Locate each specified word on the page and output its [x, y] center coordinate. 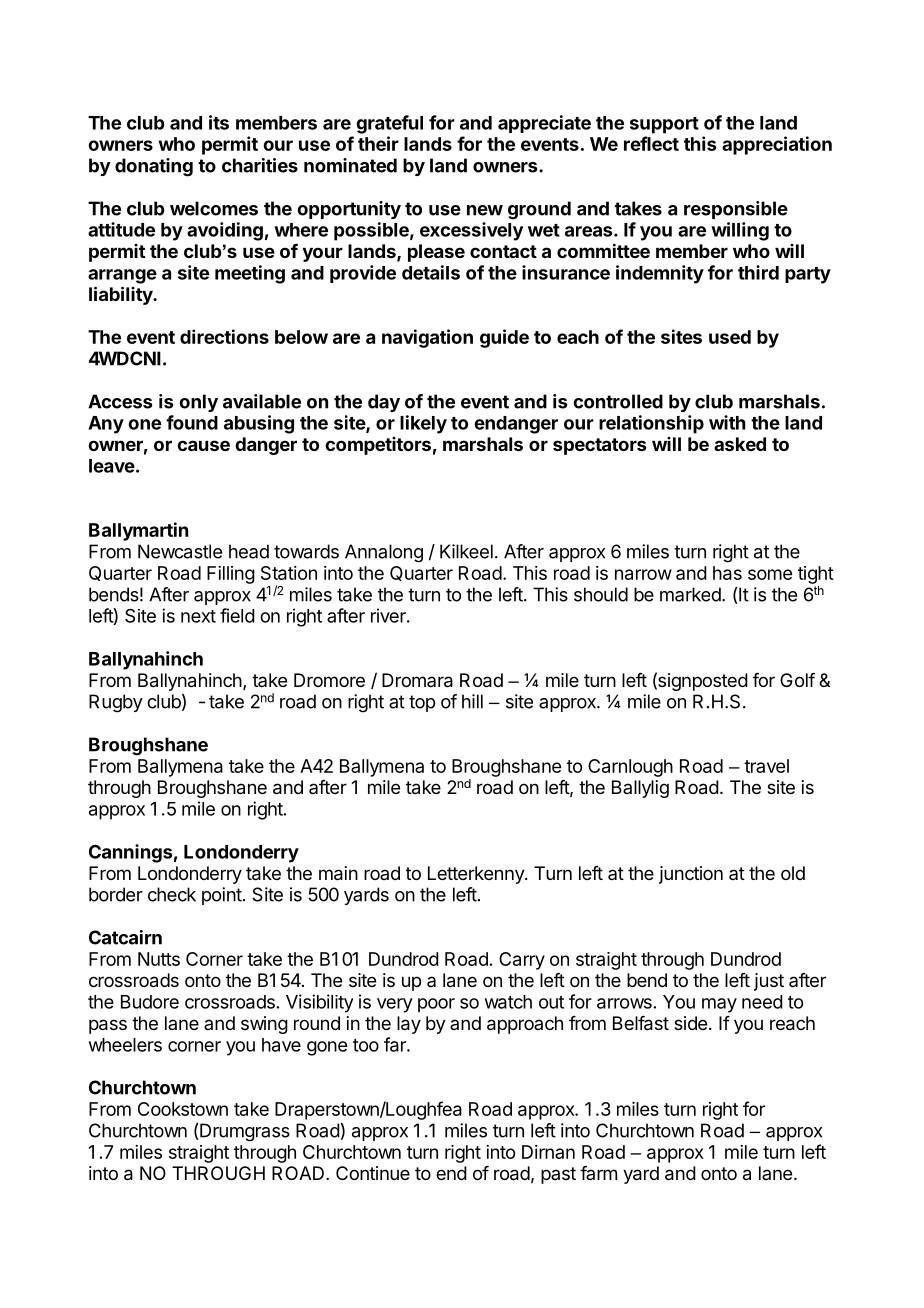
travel [766, 766]
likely [423, 424]
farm [598, 1173]
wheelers [125, 1045]
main [338, 873]
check [172, 894]
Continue [373, 1173]
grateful [389, 124]
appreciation [777, 145]
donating [154, 167]
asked [740, 444]
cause [203, 445]
